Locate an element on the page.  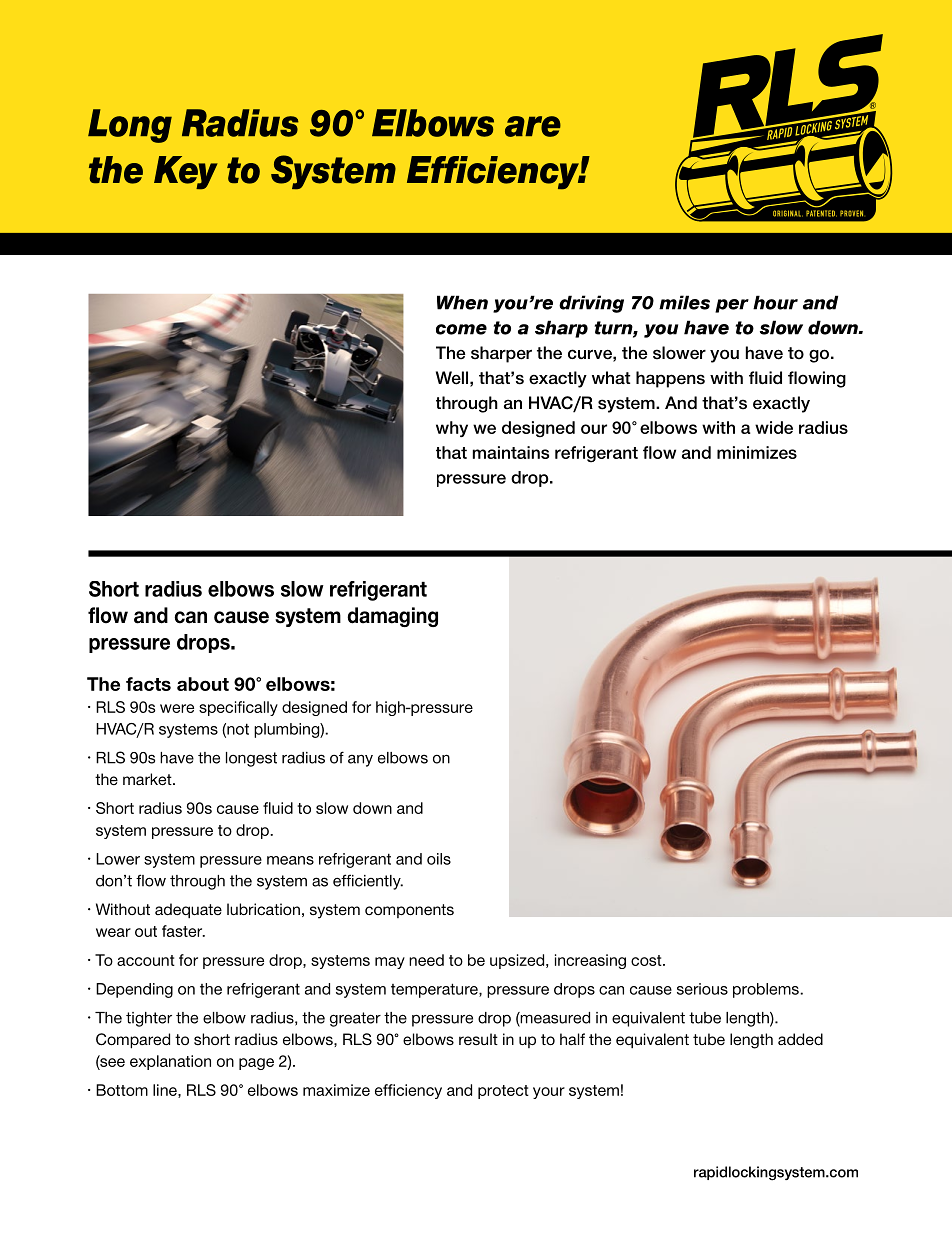
explanation is located at coordinates (170, 1062).
